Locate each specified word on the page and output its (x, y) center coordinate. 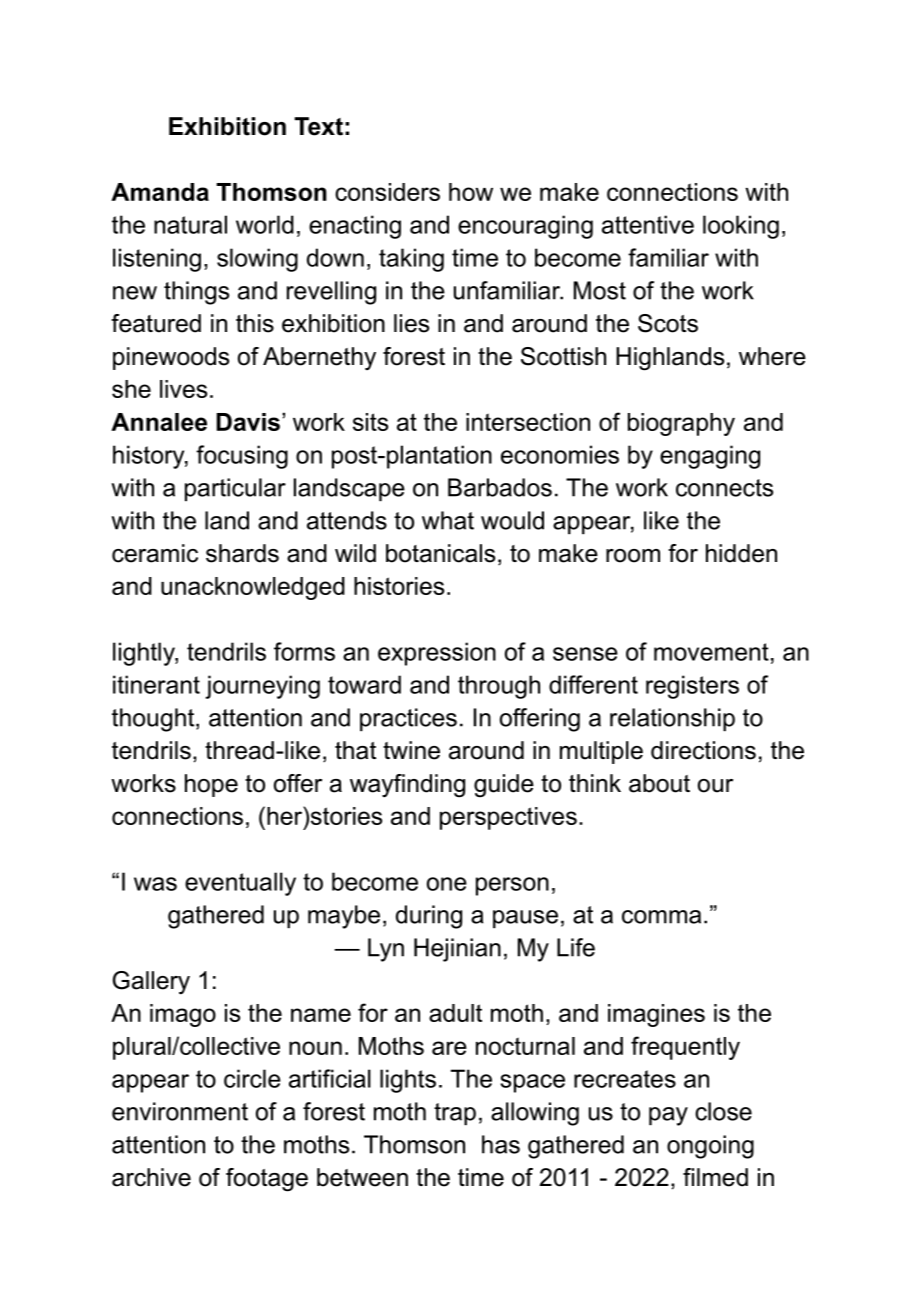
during (429, 917)
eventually (240, 884)
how (471, 192)
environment (180, 1111)
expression (437, 654)
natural (190, 224)
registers (692, 687)
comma (661, 917)
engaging (710, 457)
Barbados (500, 487)
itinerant (156, 684)
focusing (242, 457)
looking (741, 227)
